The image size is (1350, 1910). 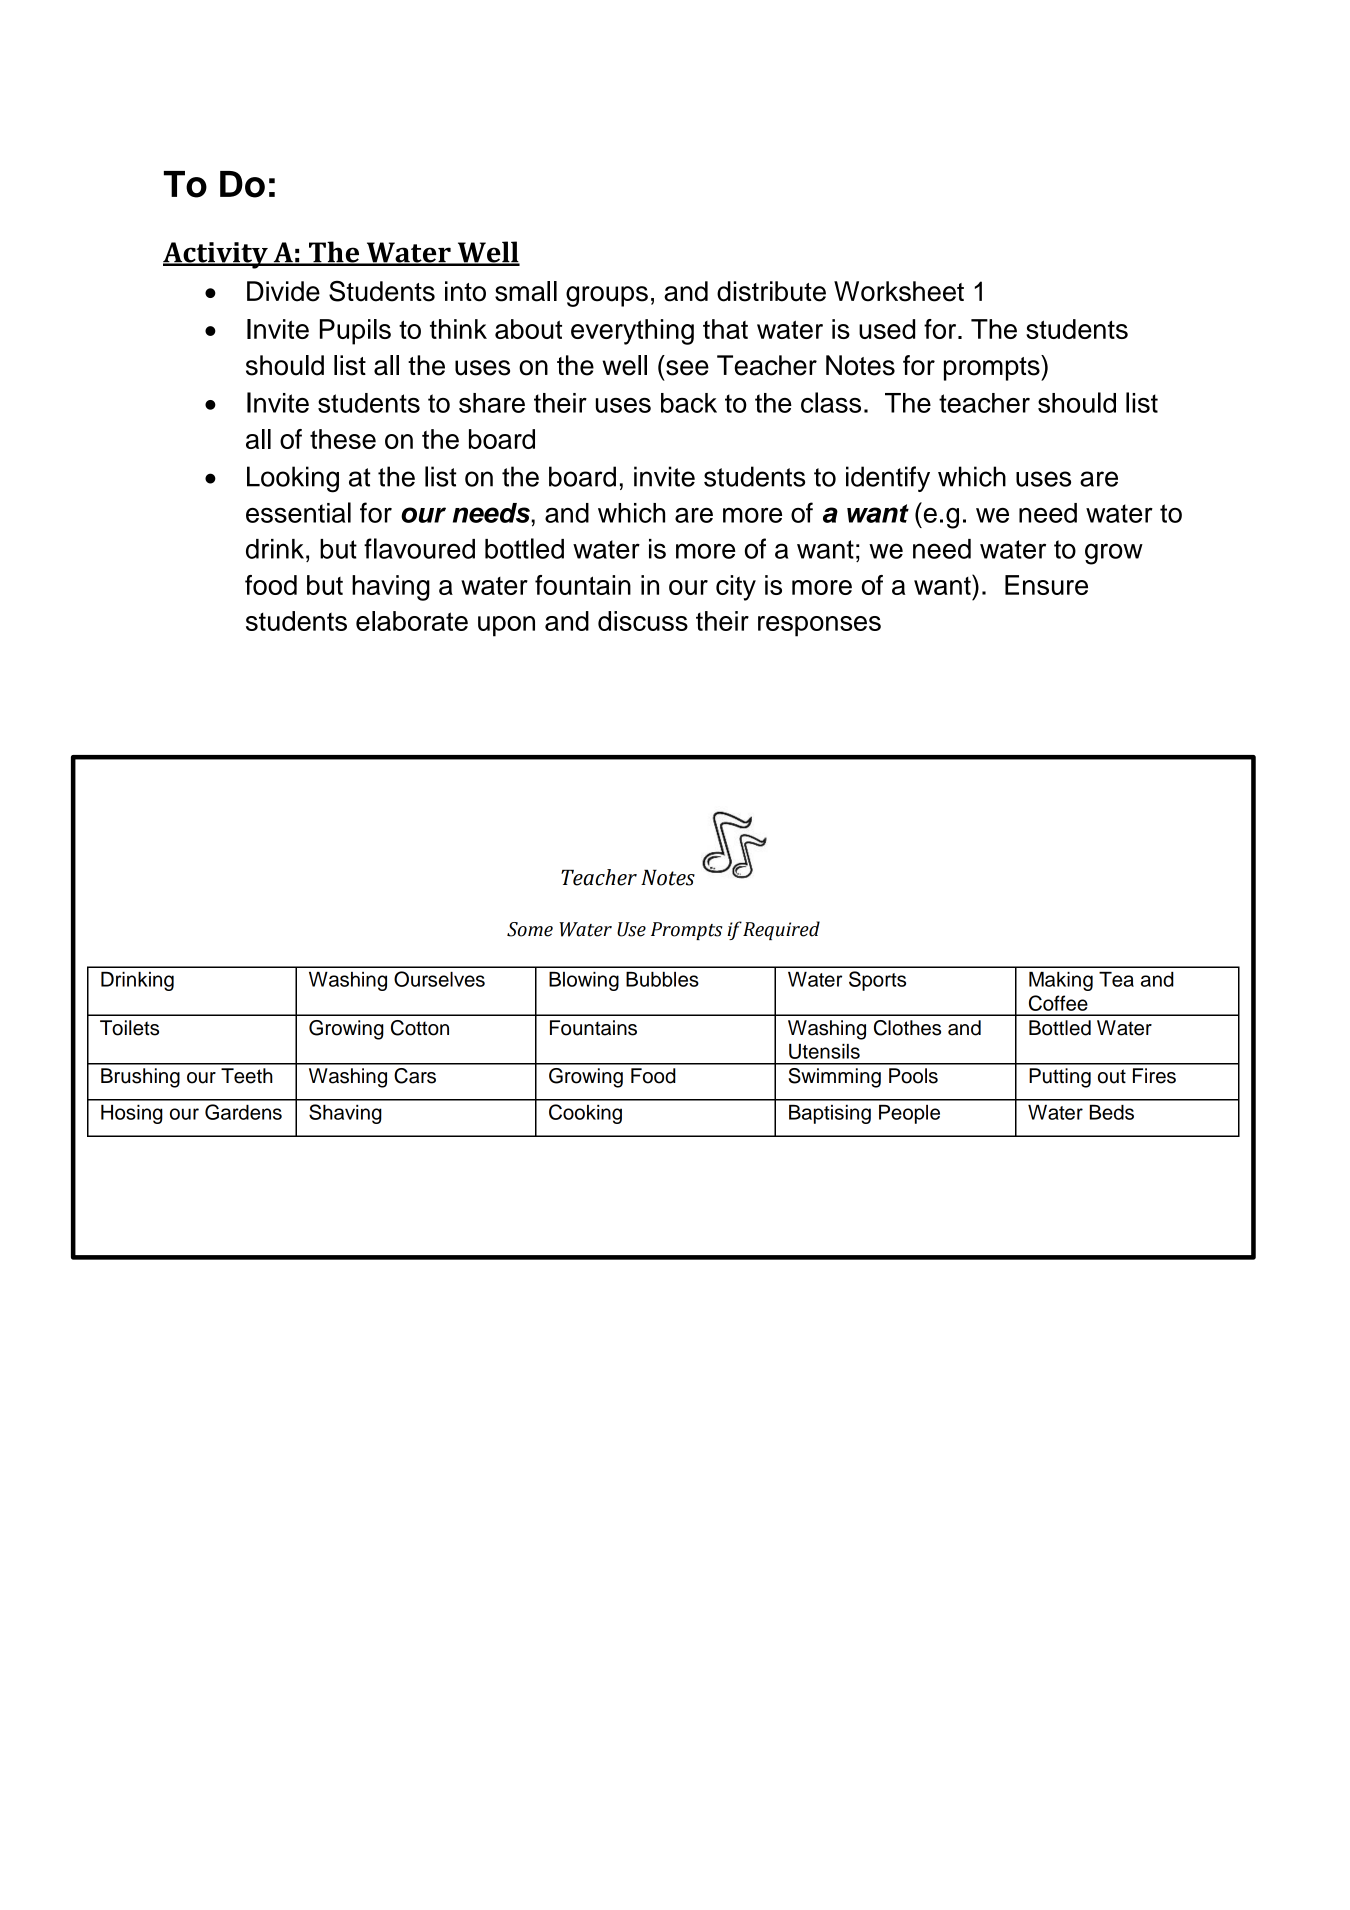 What do you see at coordinates (412, 621) in the page?
I see `elaborate` at bounding box center [412, 621].
